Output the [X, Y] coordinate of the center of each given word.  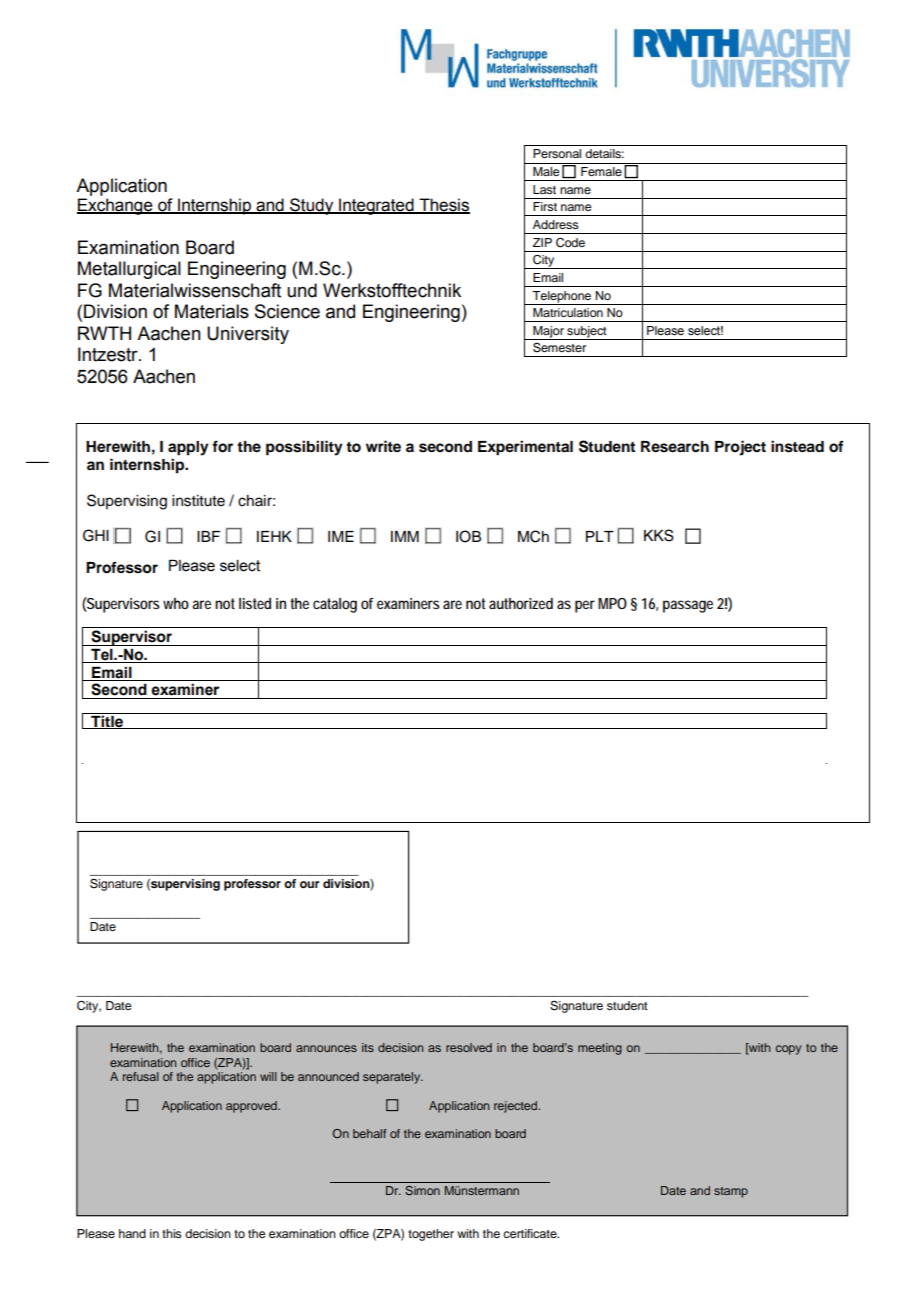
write [383, 446]
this [172, 1233]
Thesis [443, 206]
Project [740, 448]
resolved [469, 1047]
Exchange [116, 206]
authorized [521, 603]
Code [570, 243]
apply [188, 448]
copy [788, 1050]
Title [107, 722]
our [310, 884]
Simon [422, 1190]
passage [688, 606]
